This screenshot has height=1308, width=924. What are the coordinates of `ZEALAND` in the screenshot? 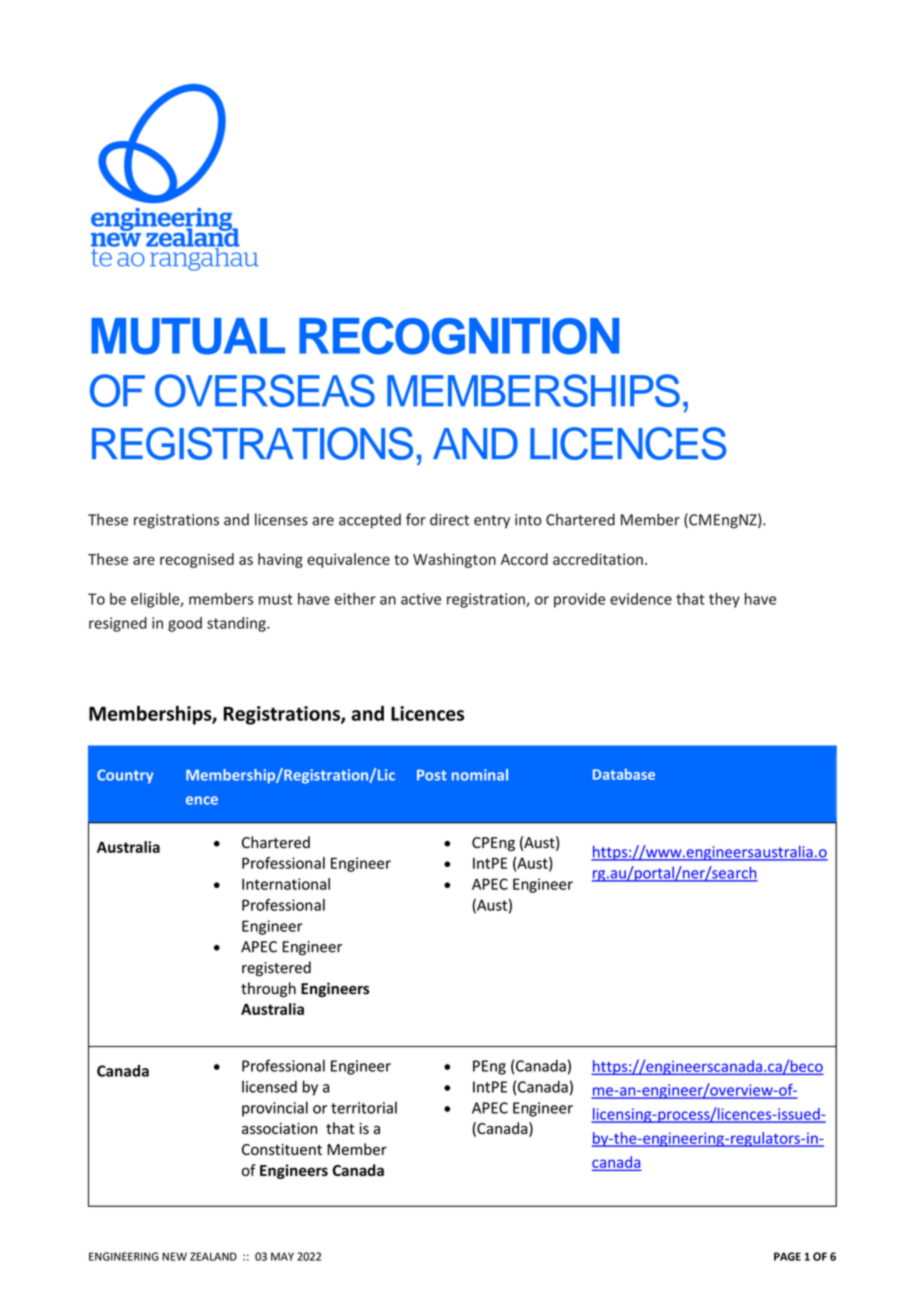 It's located at (213, 1256).
